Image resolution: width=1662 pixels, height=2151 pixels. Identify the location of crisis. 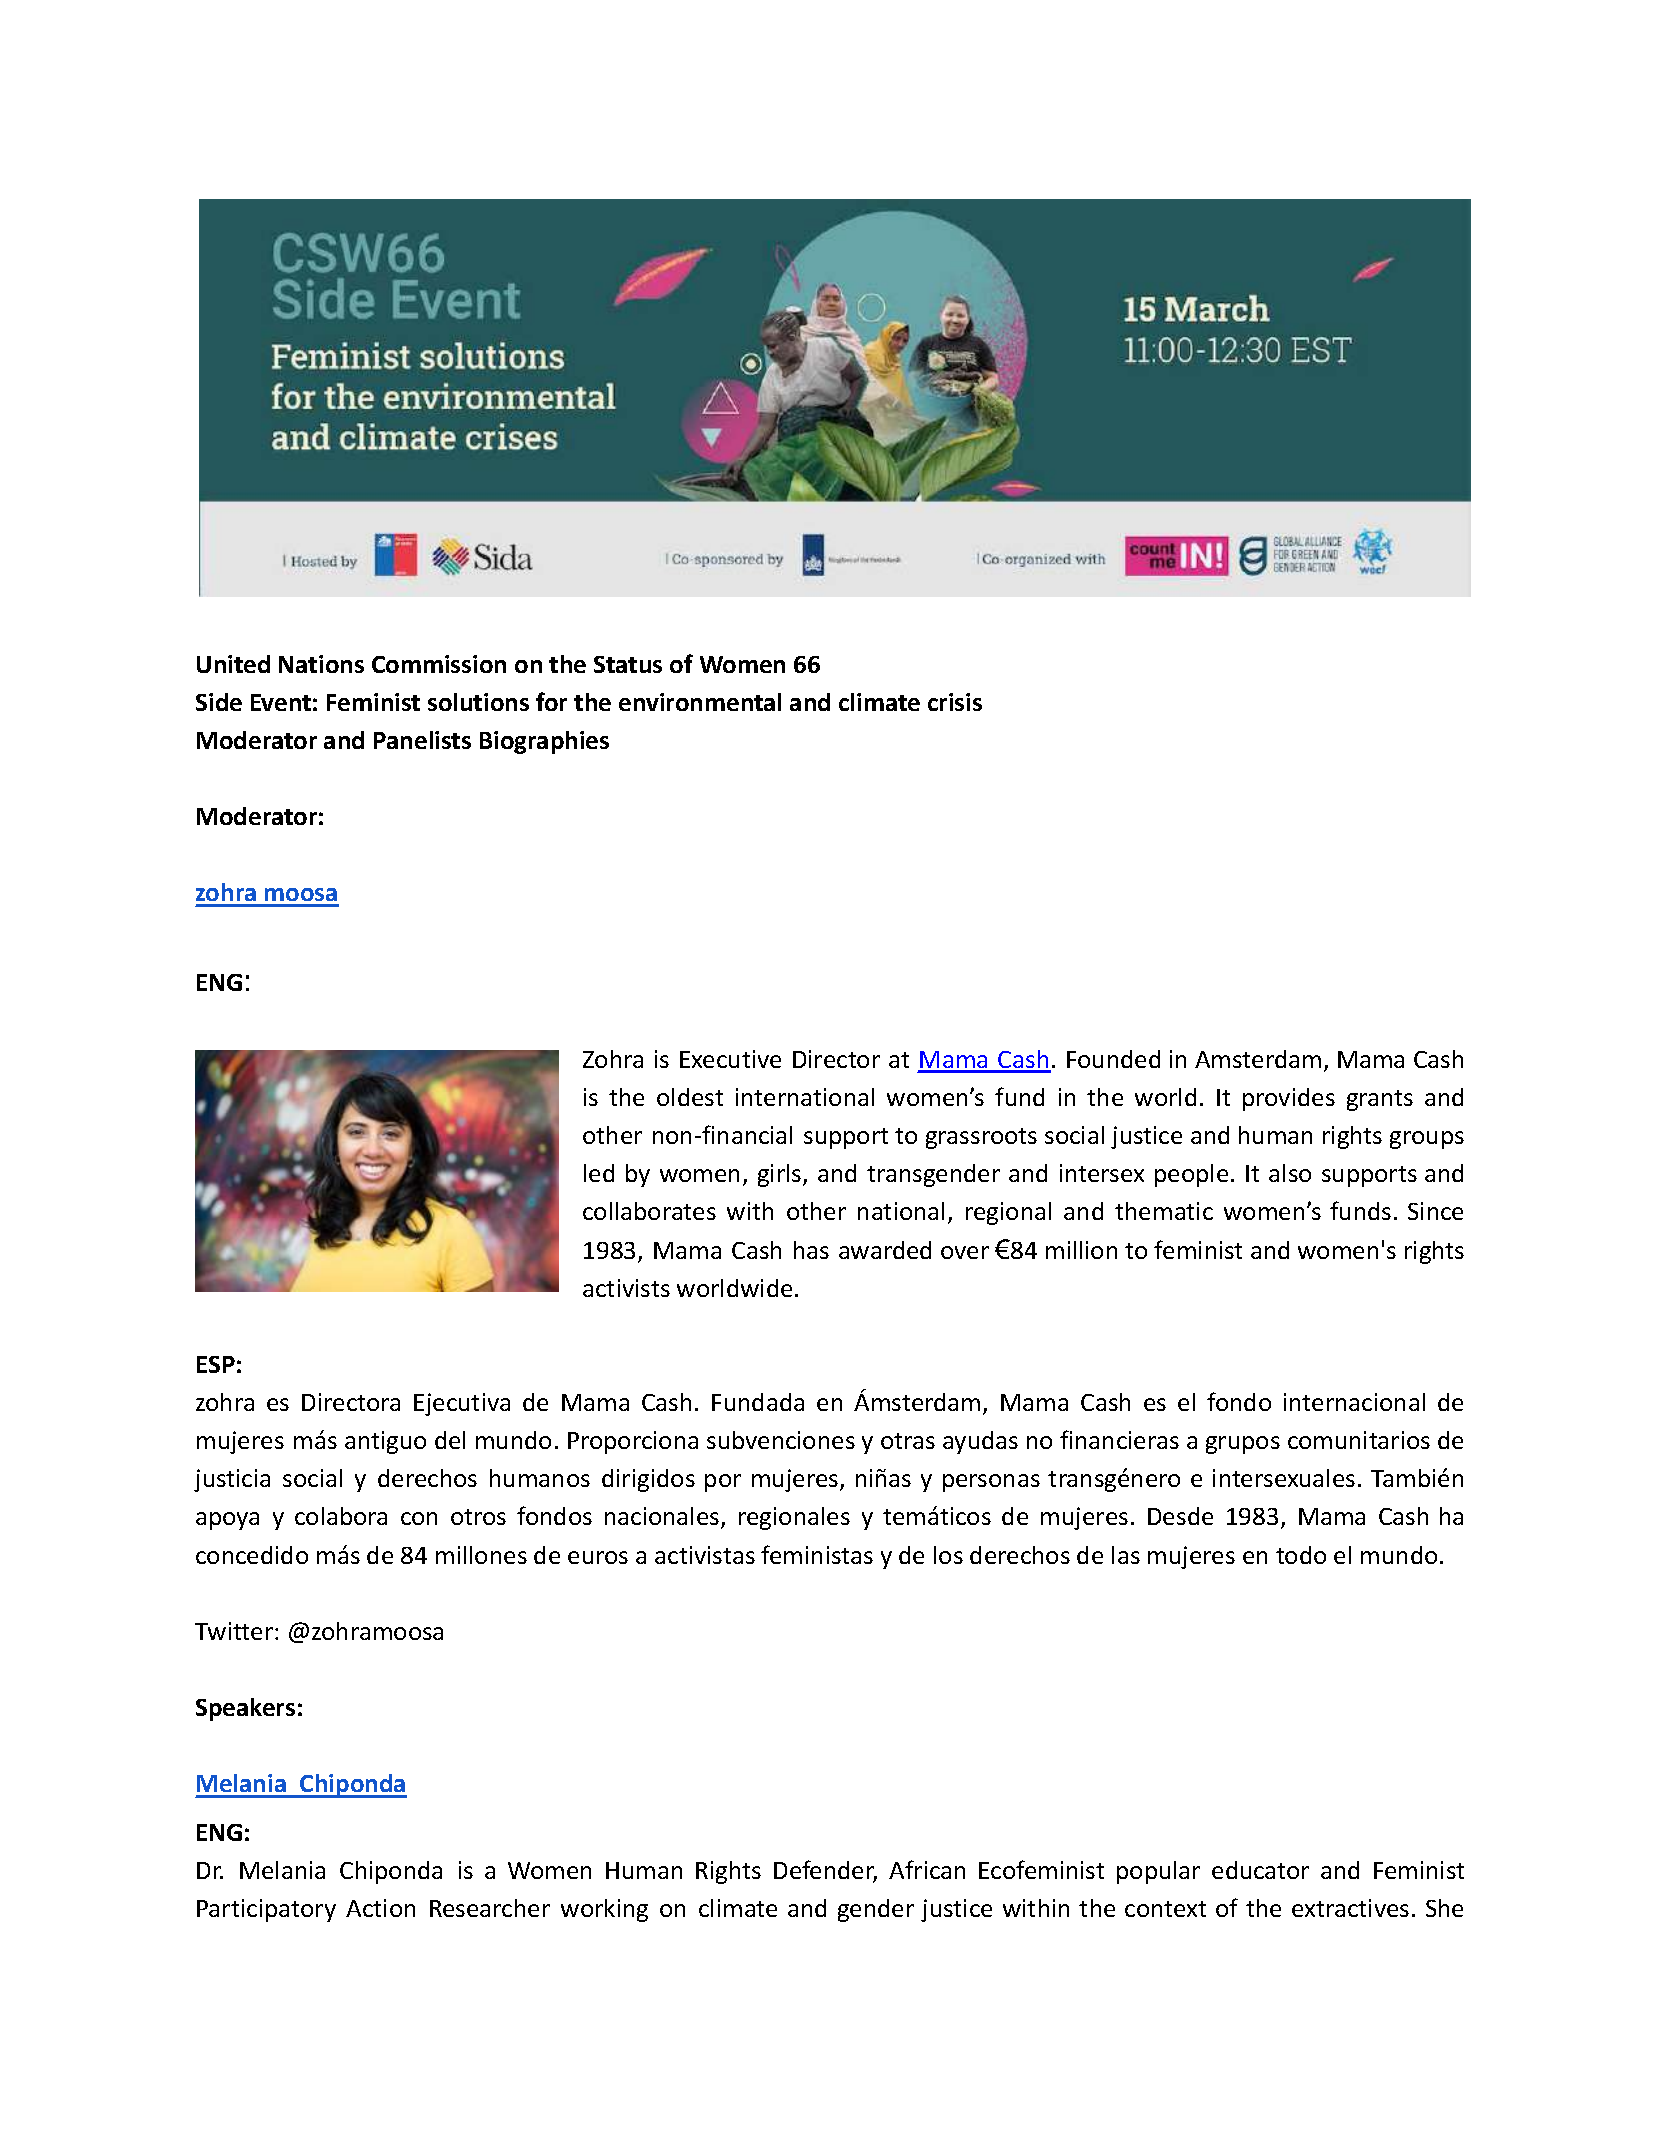
(955, 702).
